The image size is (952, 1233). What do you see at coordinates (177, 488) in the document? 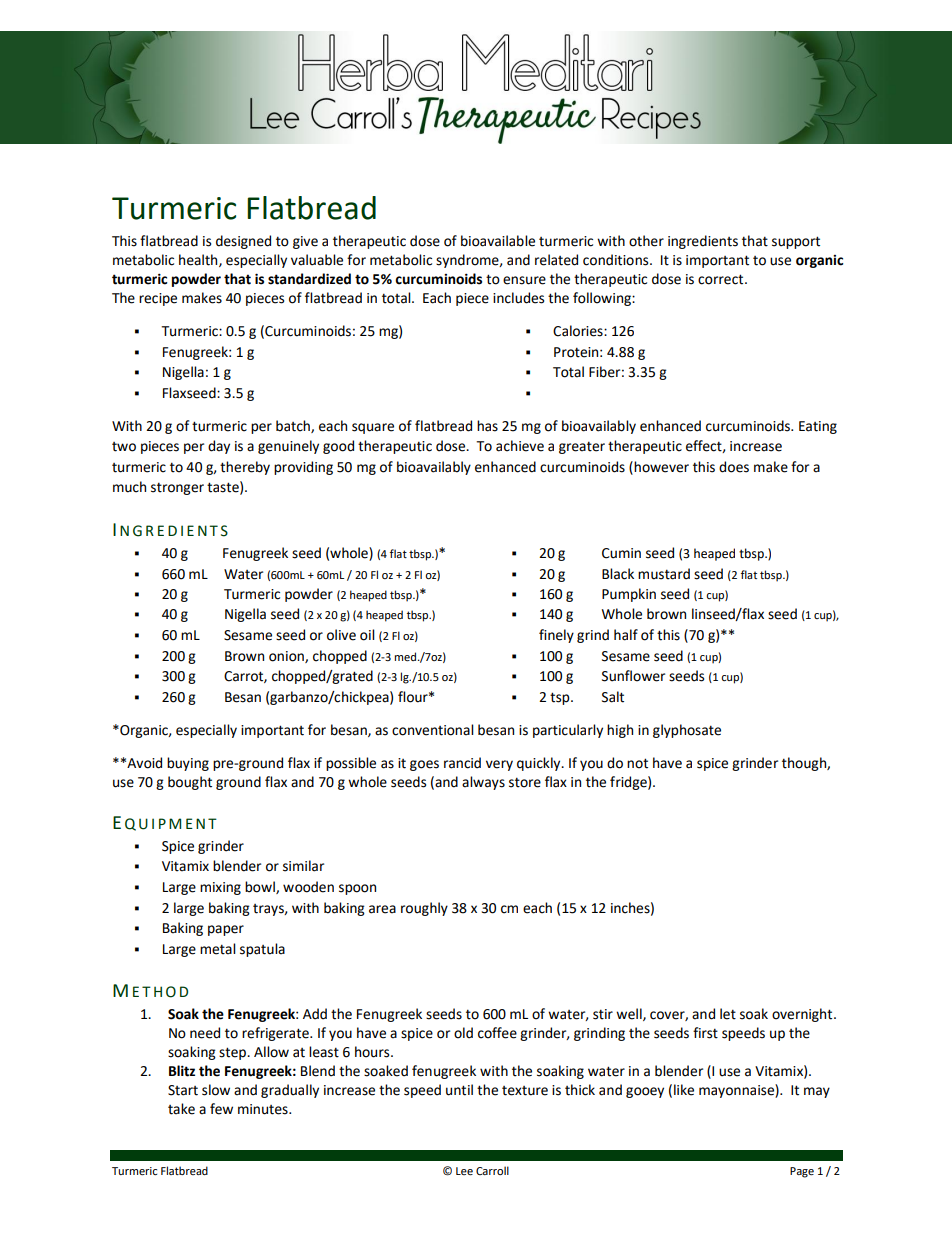
I see `stronger` at bounding box center [177, 488].
